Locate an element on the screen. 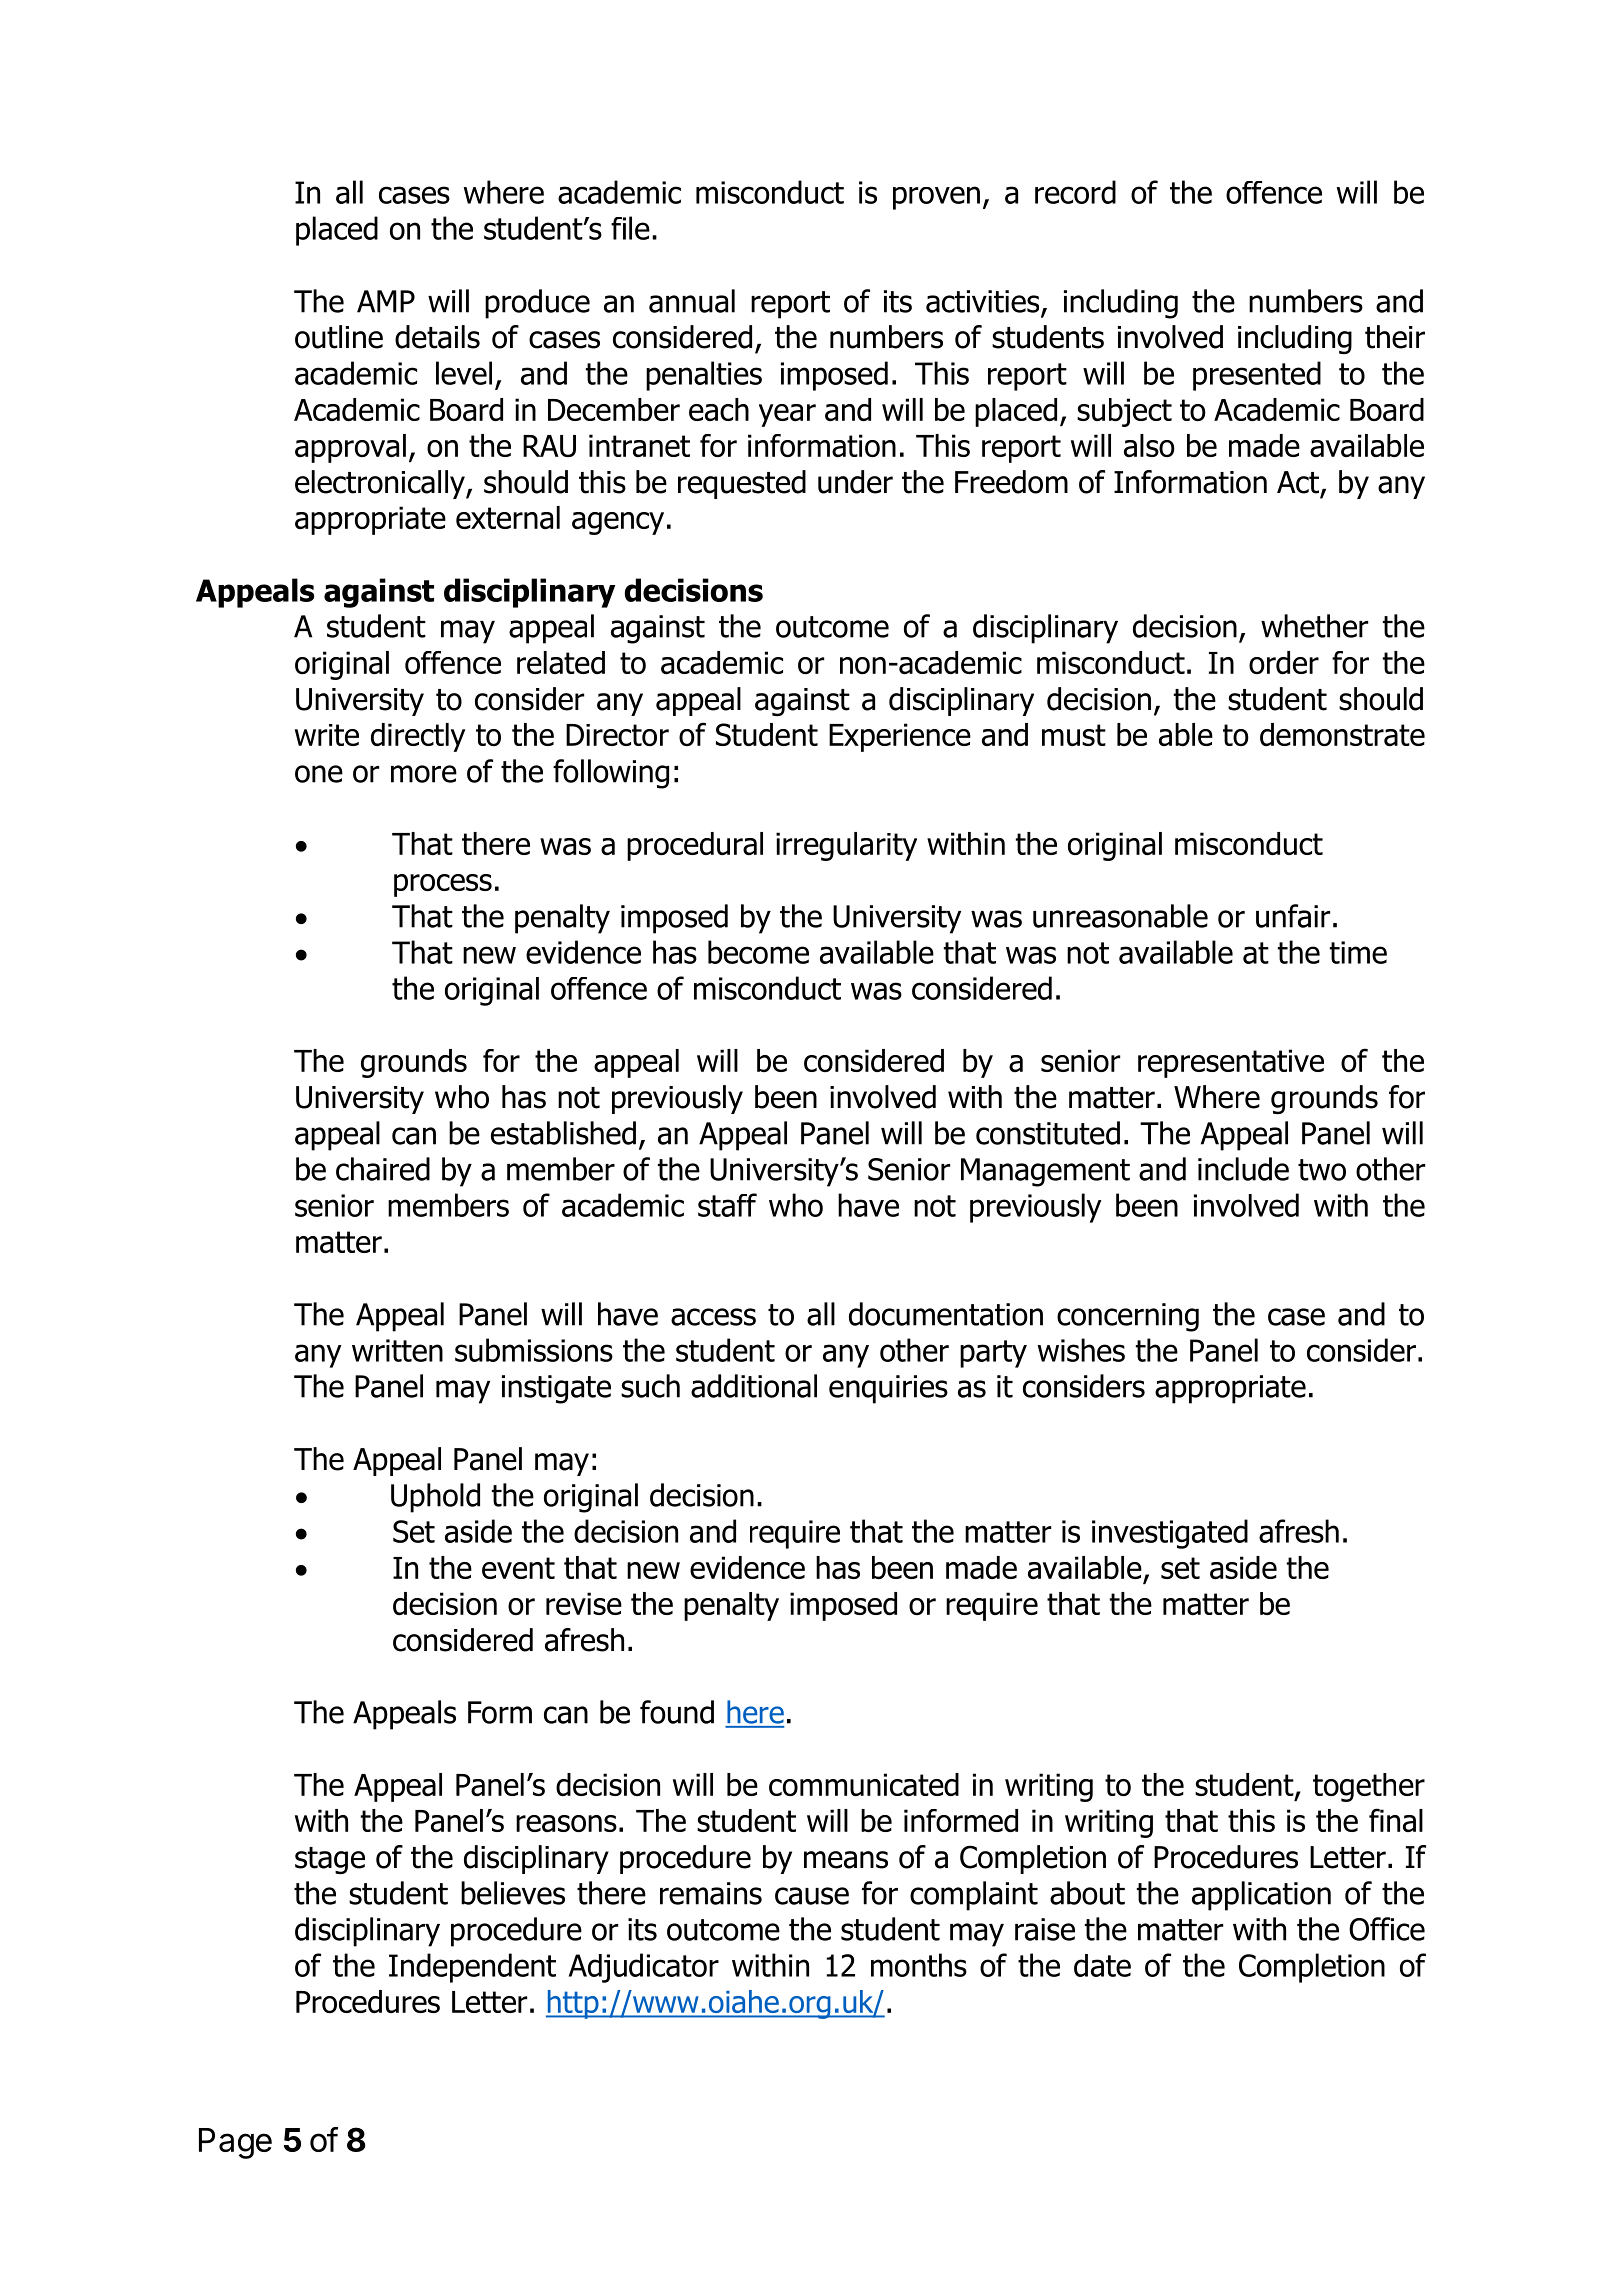 This screenshot has height=2293, width=1621. order is located at coordinates (1284, 662).
